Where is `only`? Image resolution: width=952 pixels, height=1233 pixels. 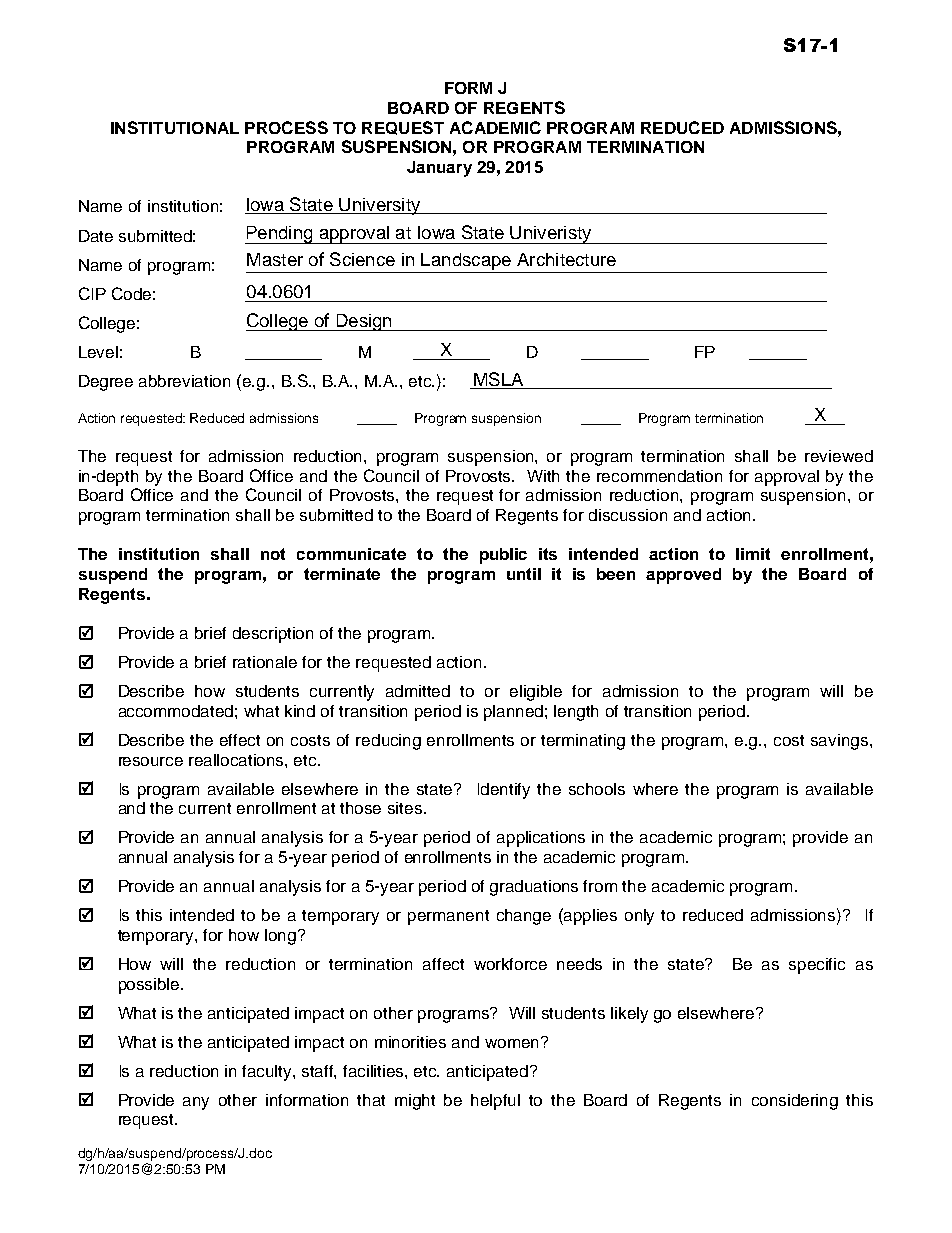
only is located at coordinates (639, 917).
